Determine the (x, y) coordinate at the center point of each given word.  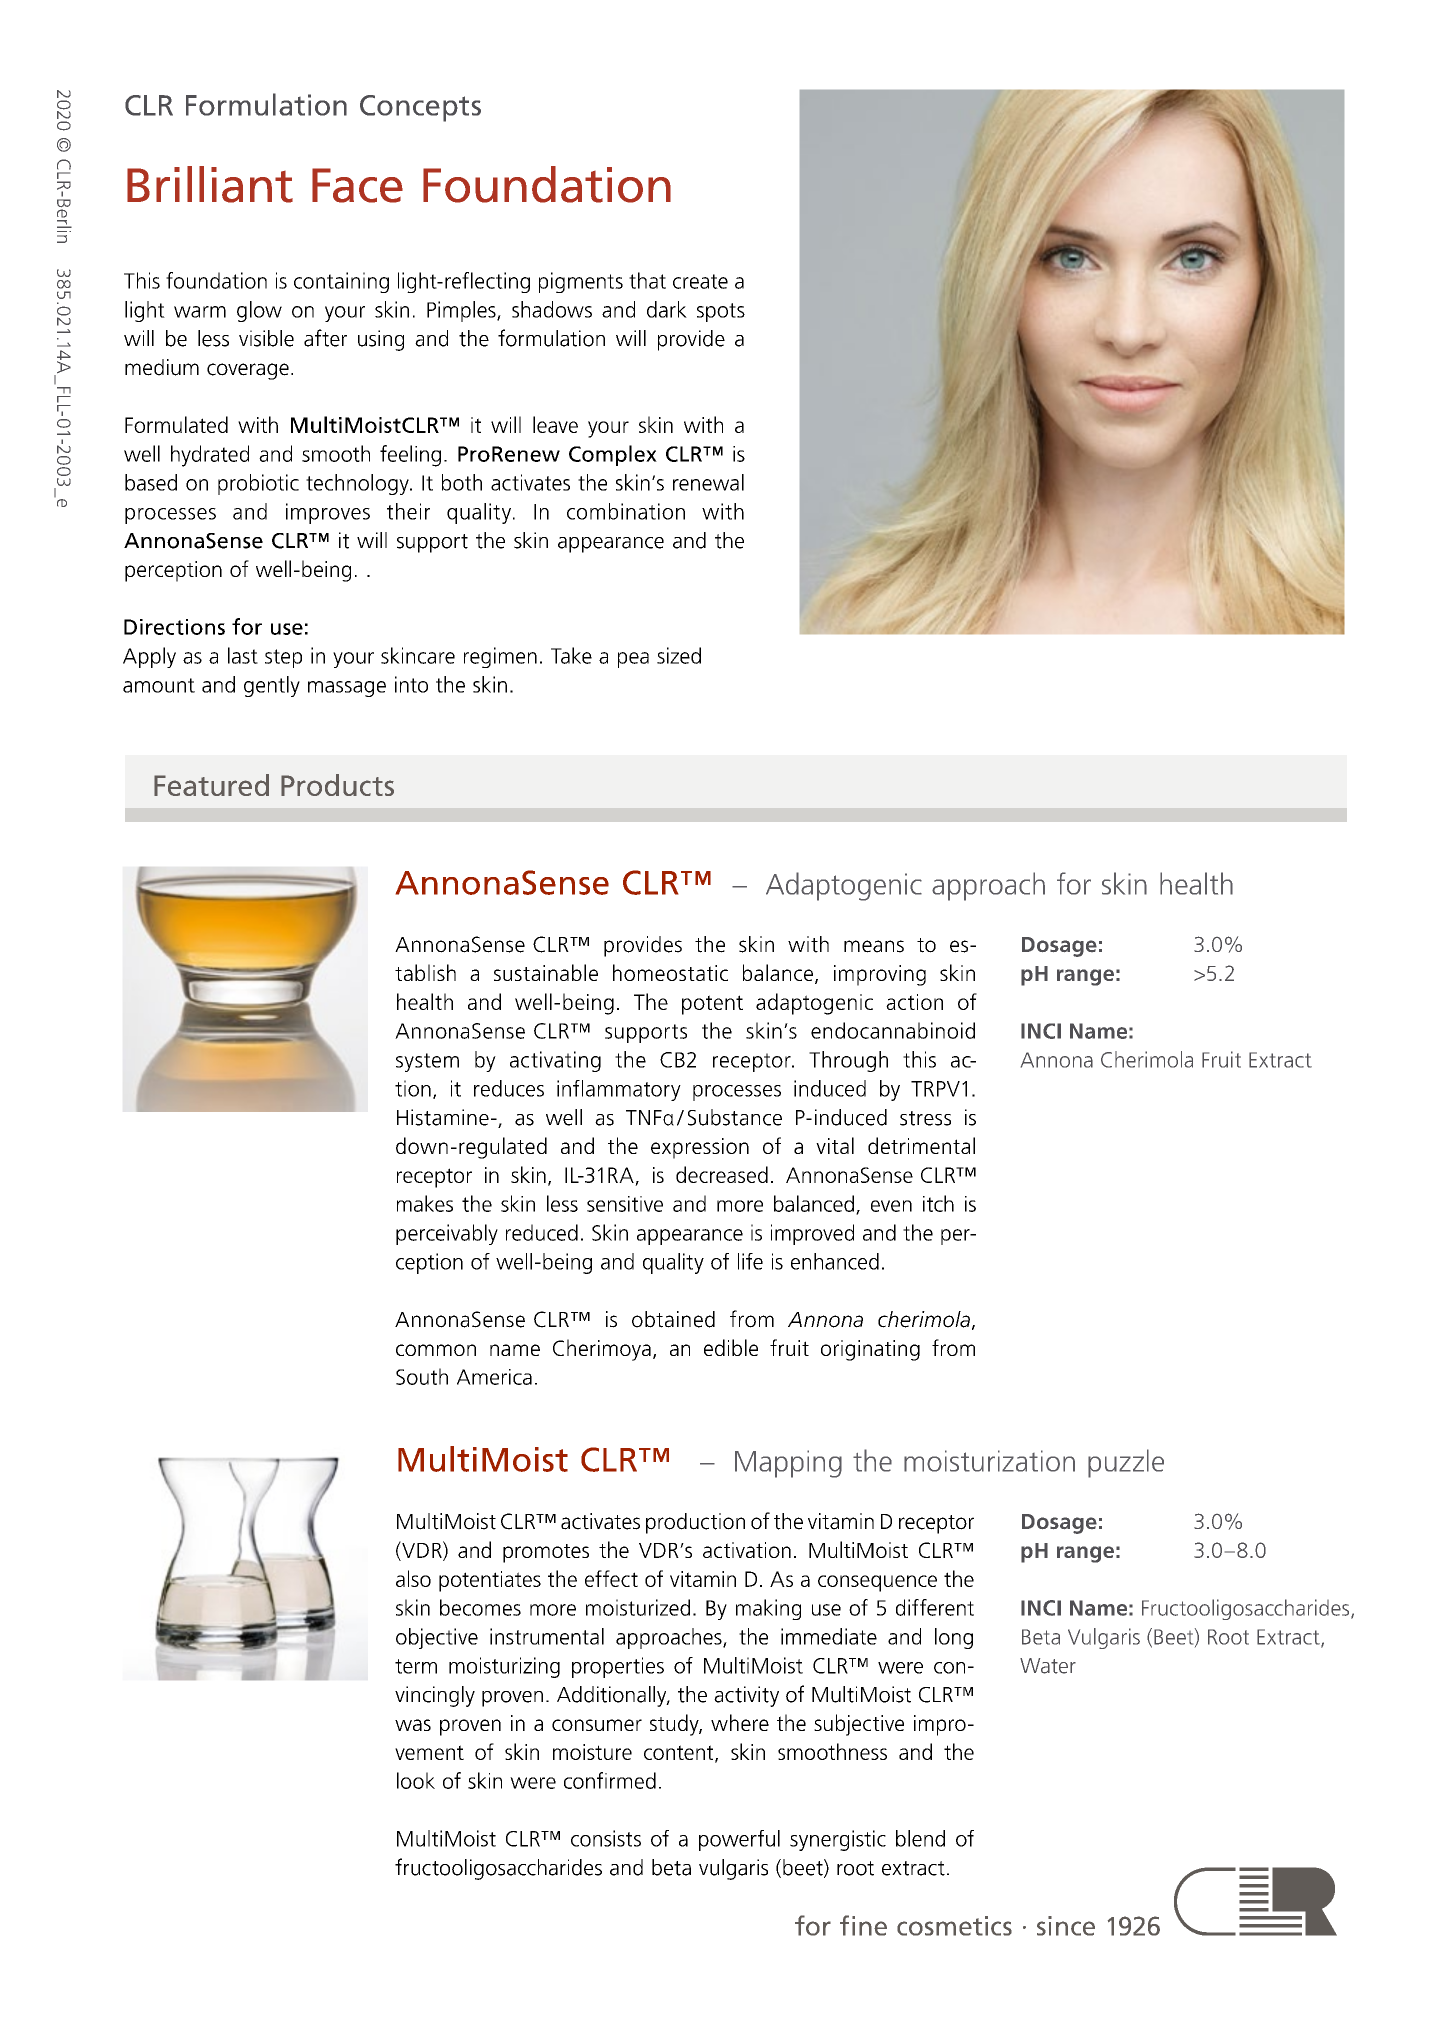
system (427, 1062)
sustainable (546, 972)
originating (870, 1350)
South (422, 1376)
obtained (673, 1319)
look (416, 1780)
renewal (708, 482)
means (874, 946)
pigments (581, 282)
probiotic (258, 484)
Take (571, 655)
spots (721, 312)
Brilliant (210, 184)
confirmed (610, 1780)
